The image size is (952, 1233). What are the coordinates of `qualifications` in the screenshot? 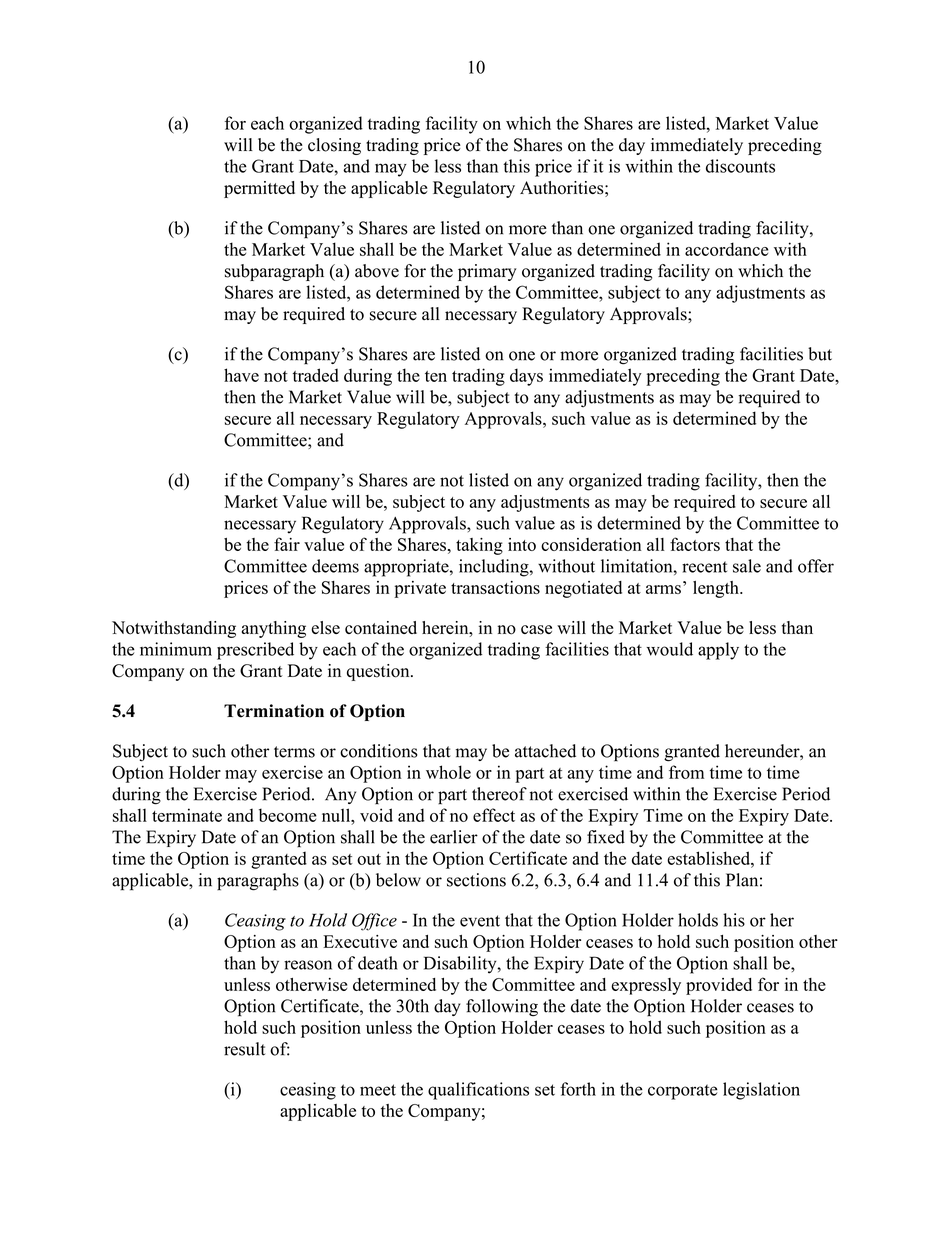 It's located at (478, 1091).
